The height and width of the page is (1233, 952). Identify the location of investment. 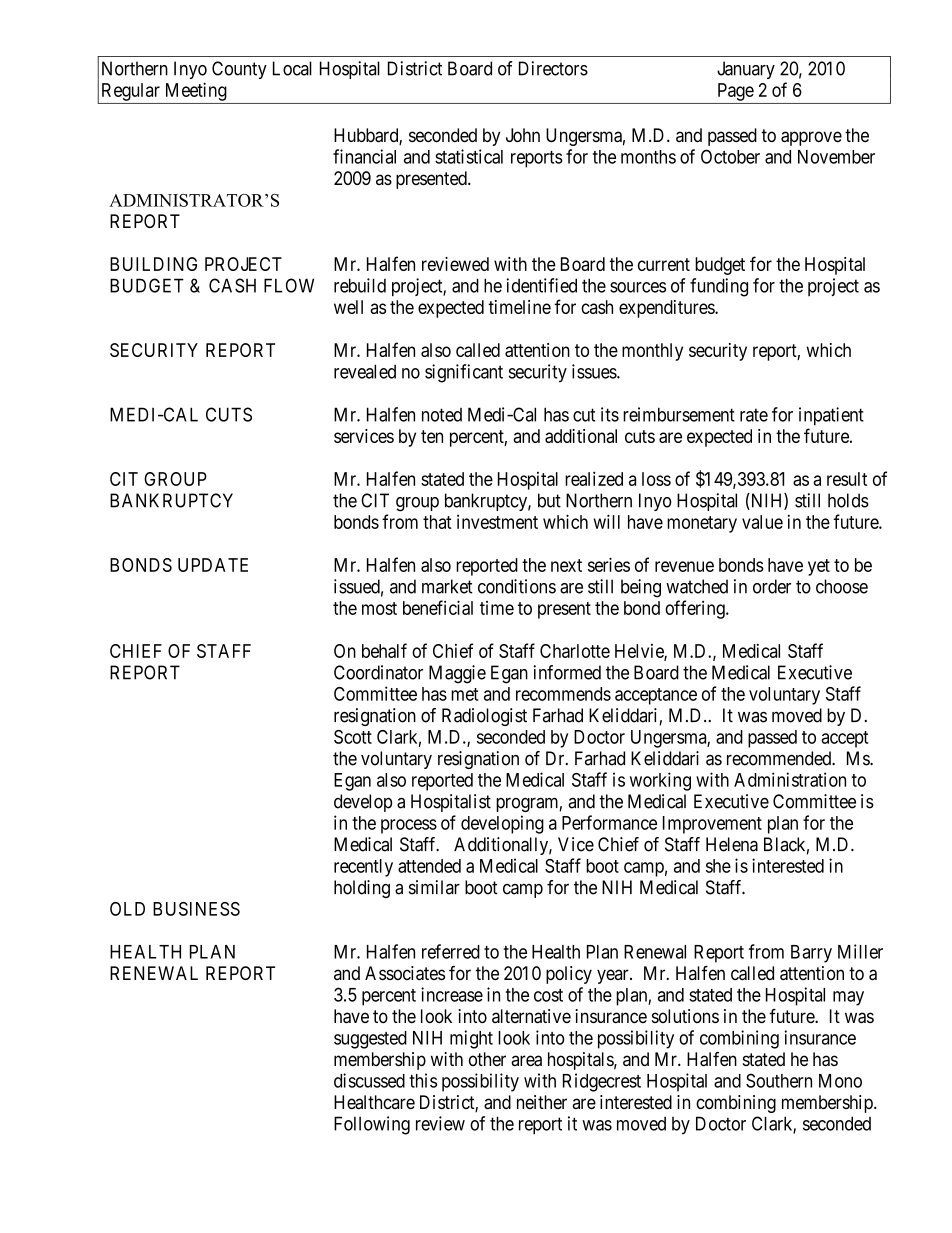
(497, 522).
